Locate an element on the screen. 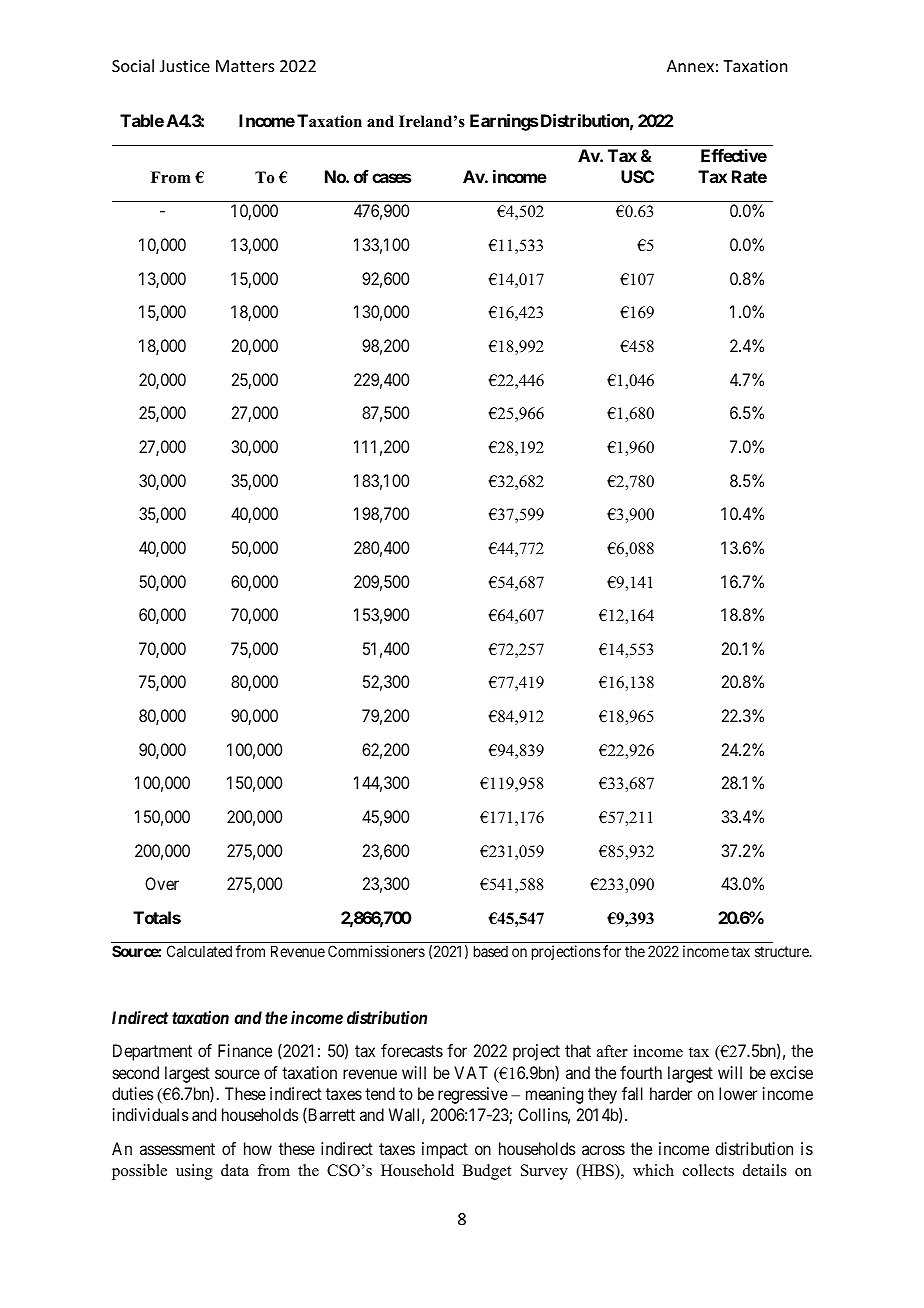  Justice is located at coordinates (185, 66).
